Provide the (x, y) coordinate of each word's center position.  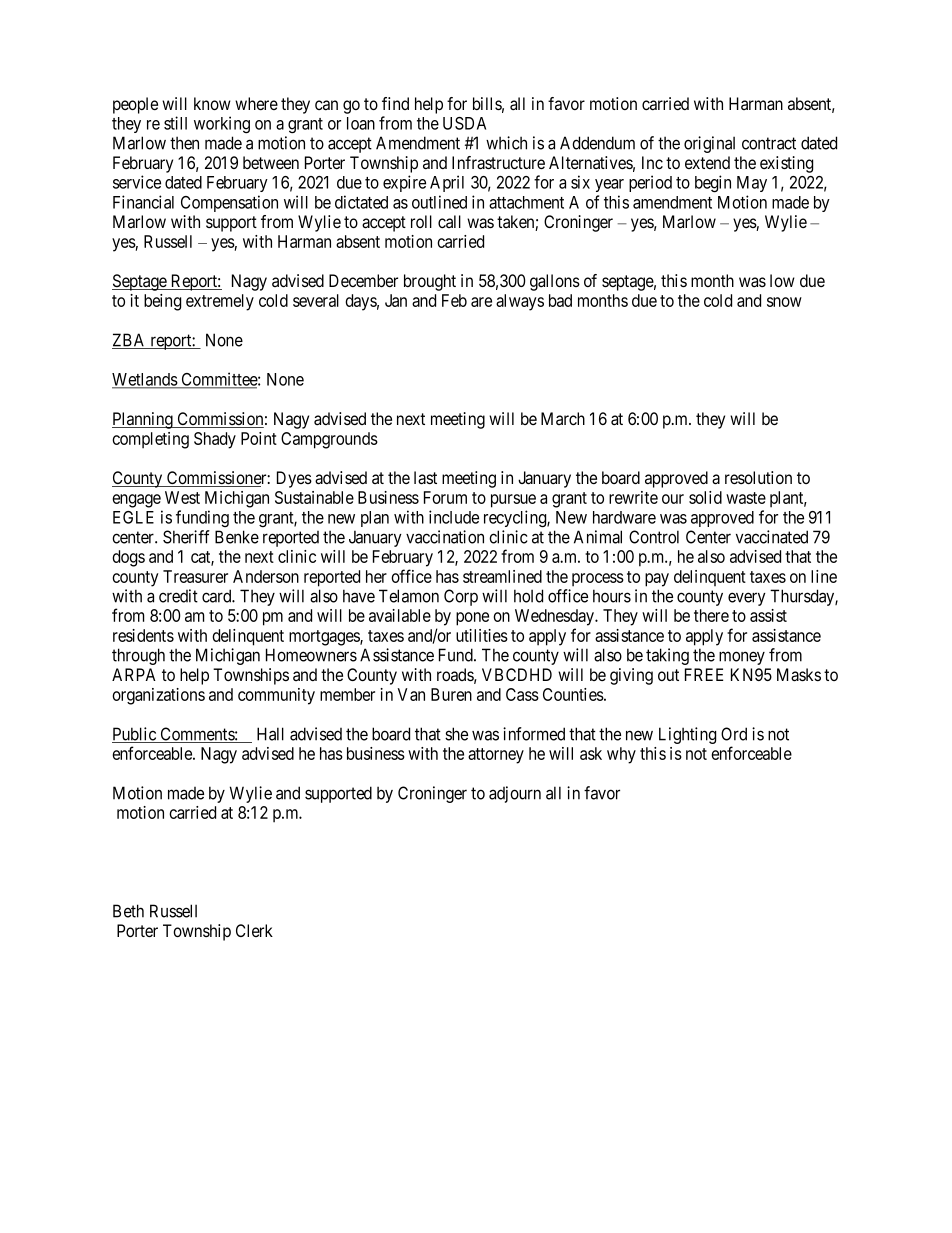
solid (705, 497)
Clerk (254, 930)
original (709, 144)
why (621, 755)
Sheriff (186, 537)
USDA (464, 123)
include (454, 517)
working (222, 125)
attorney (496, 756)
